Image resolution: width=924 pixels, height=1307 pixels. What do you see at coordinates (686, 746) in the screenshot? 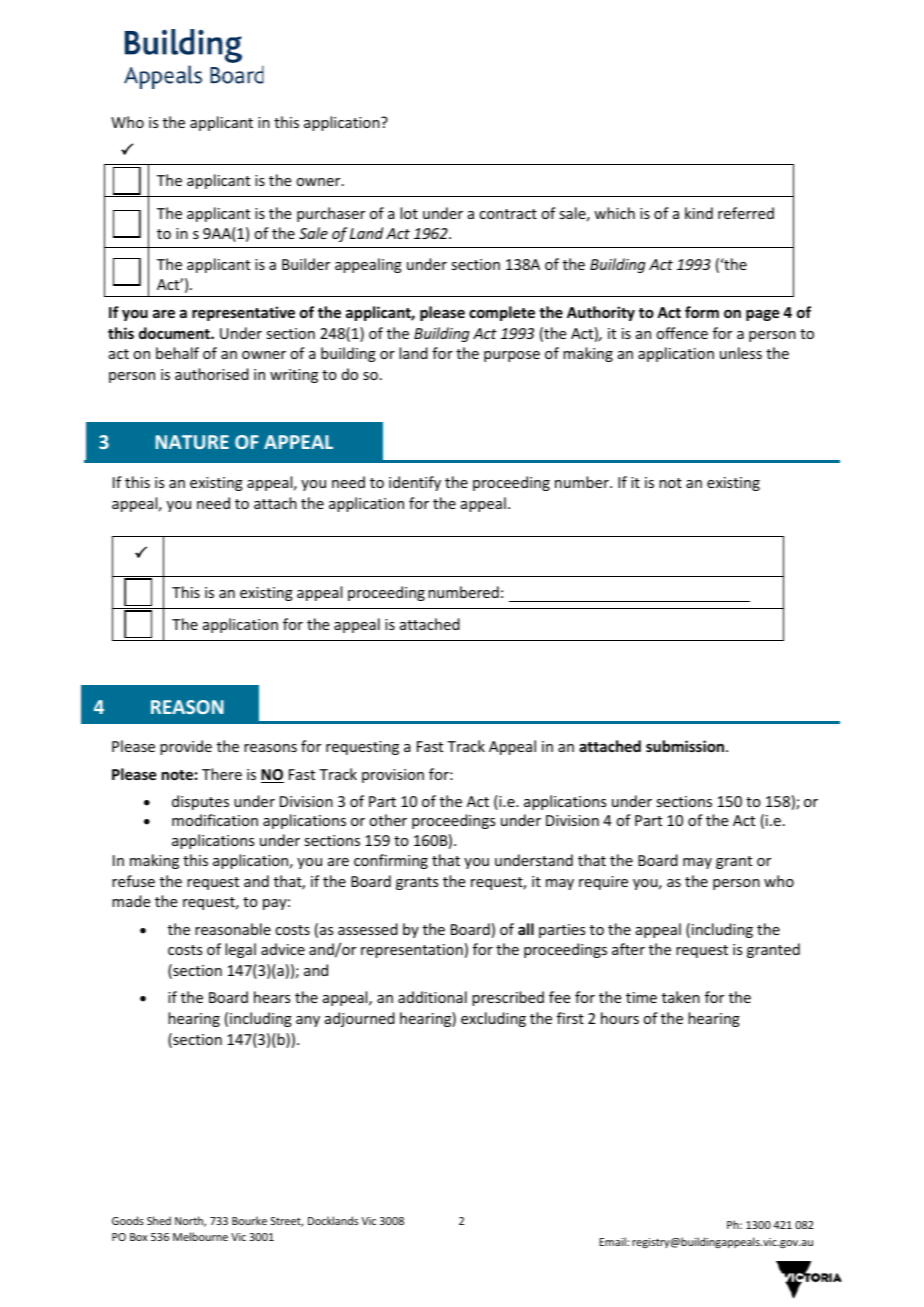
I see `submission` at bounding box center [686, 746].
